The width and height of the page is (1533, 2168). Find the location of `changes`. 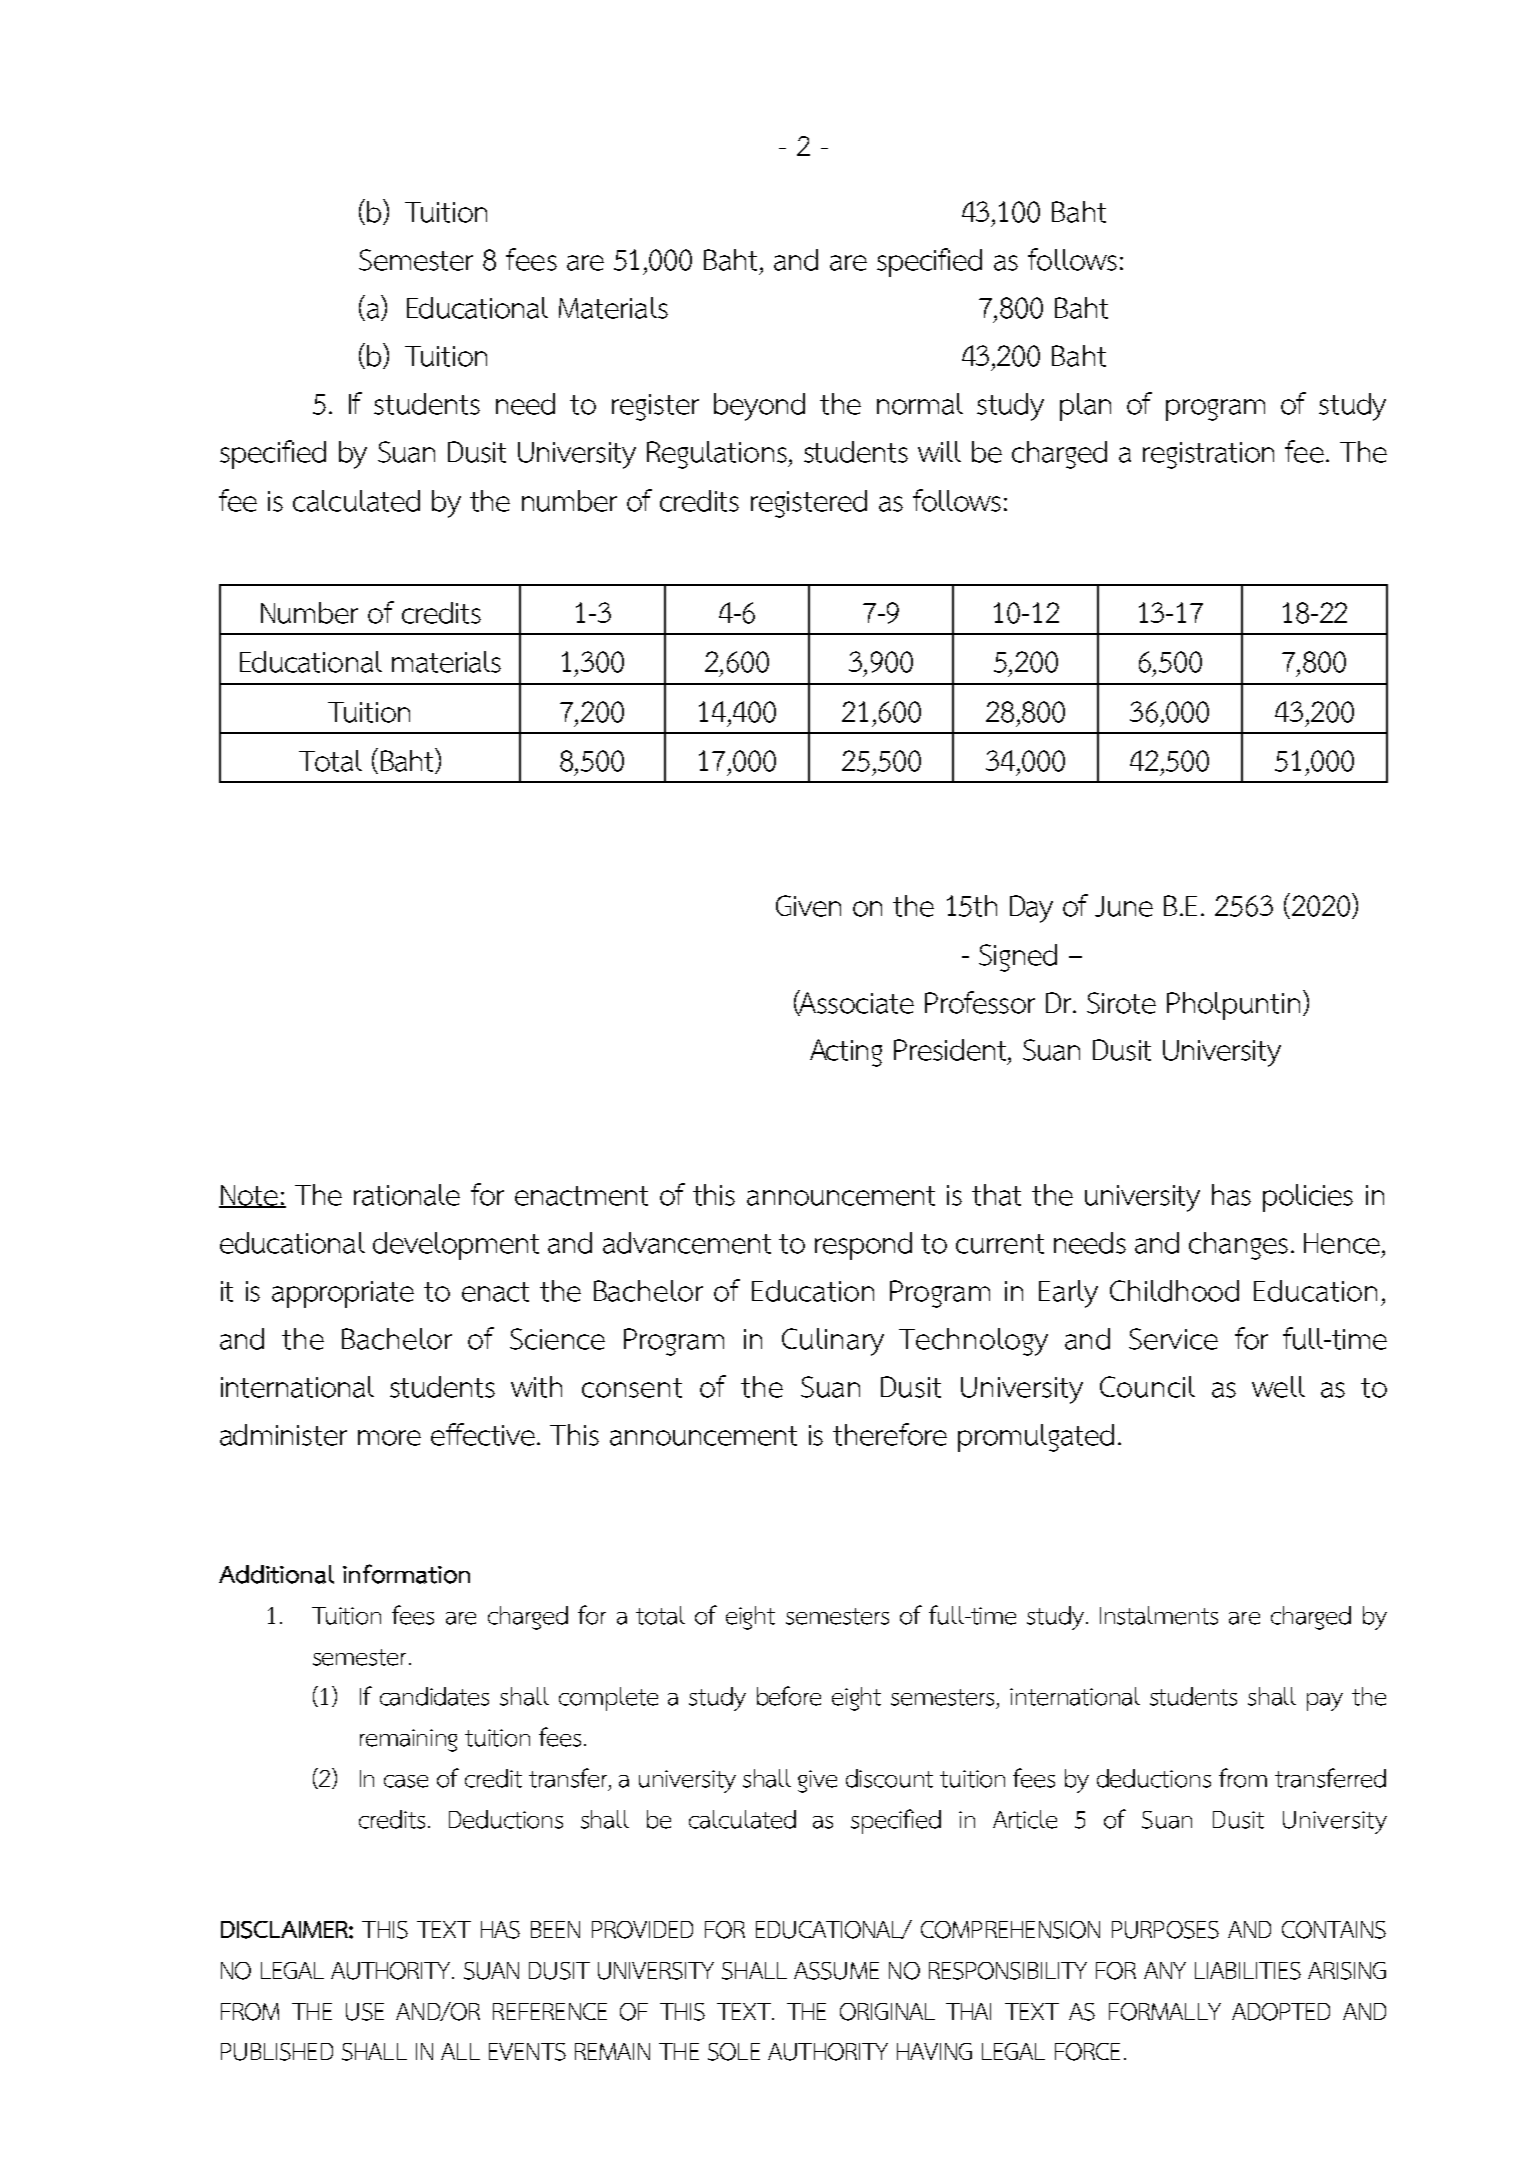

changes is located at coordinates (1238, 1246).
